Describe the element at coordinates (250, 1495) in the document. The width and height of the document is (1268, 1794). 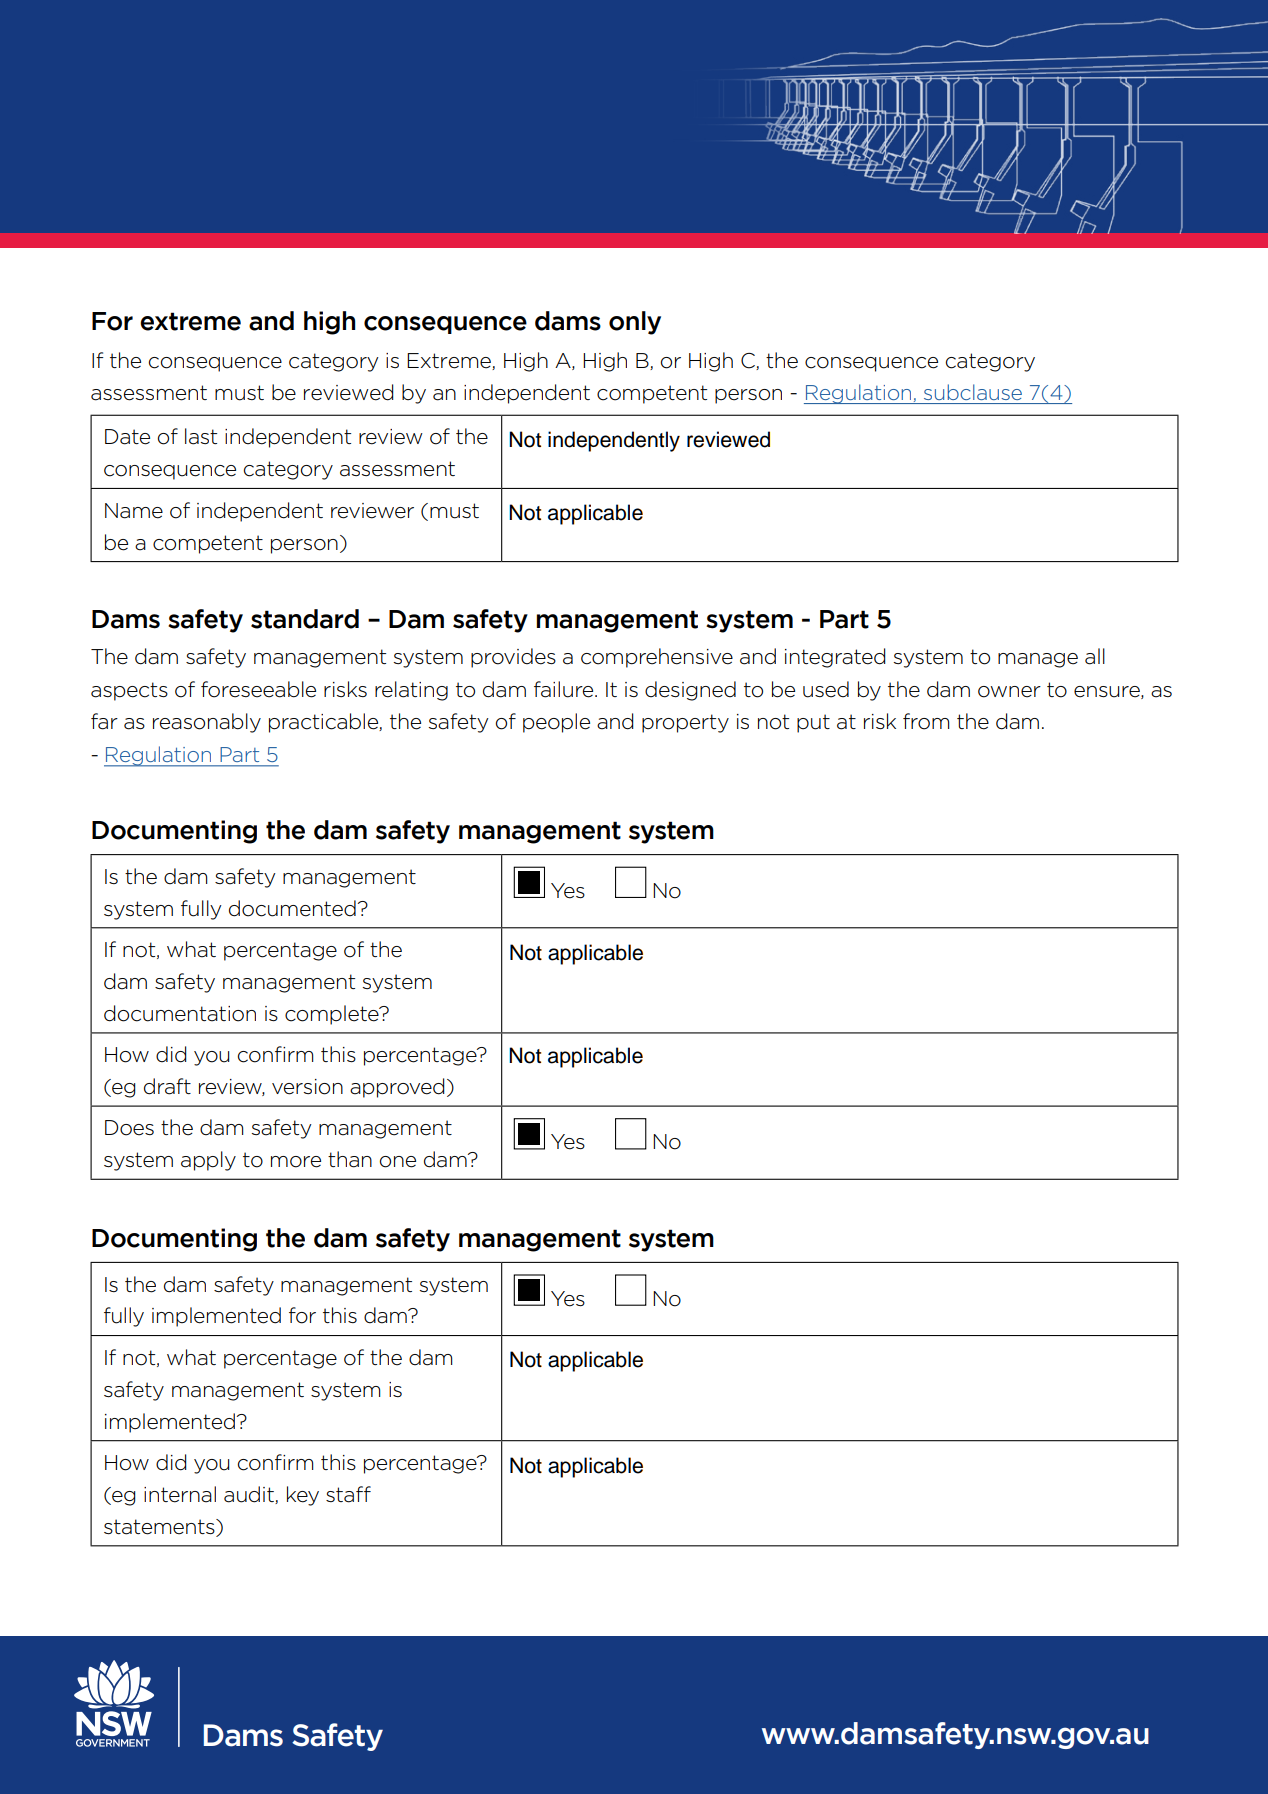
I see `audit` at that location.
